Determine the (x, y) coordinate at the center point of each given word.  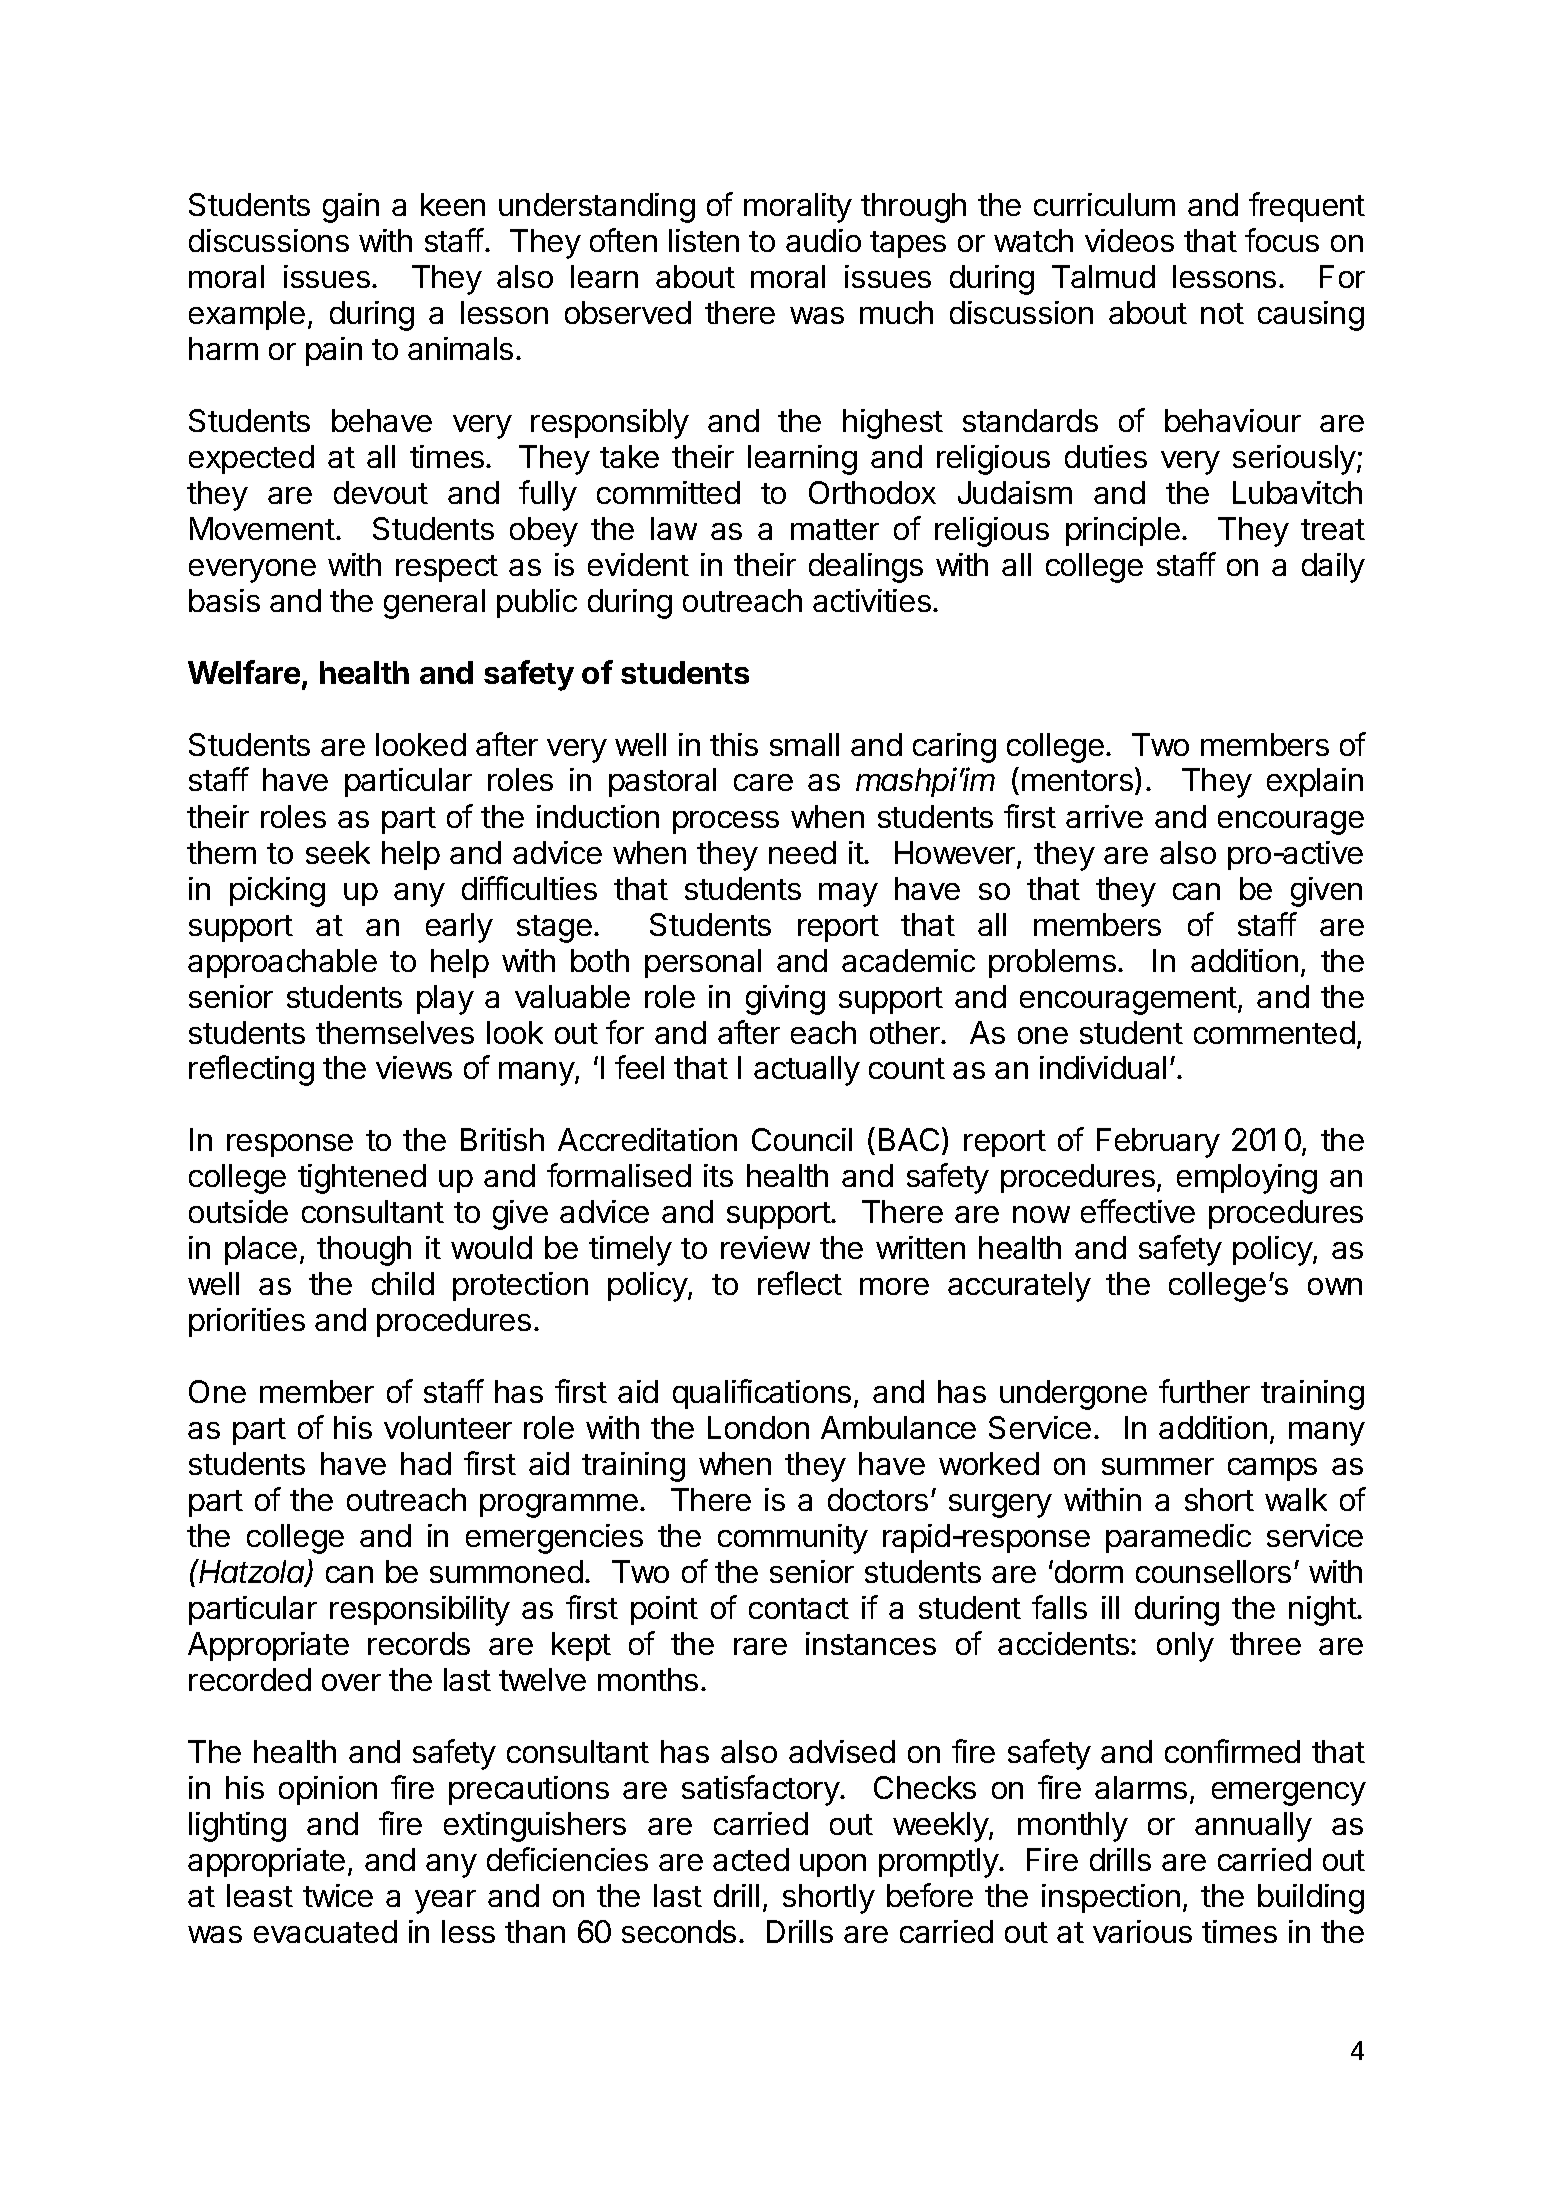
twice (338, 1895)
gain (351, 208)
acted (751, 1859)
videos (1129, 240)
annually (1253, 1827)
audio (823, 240)
